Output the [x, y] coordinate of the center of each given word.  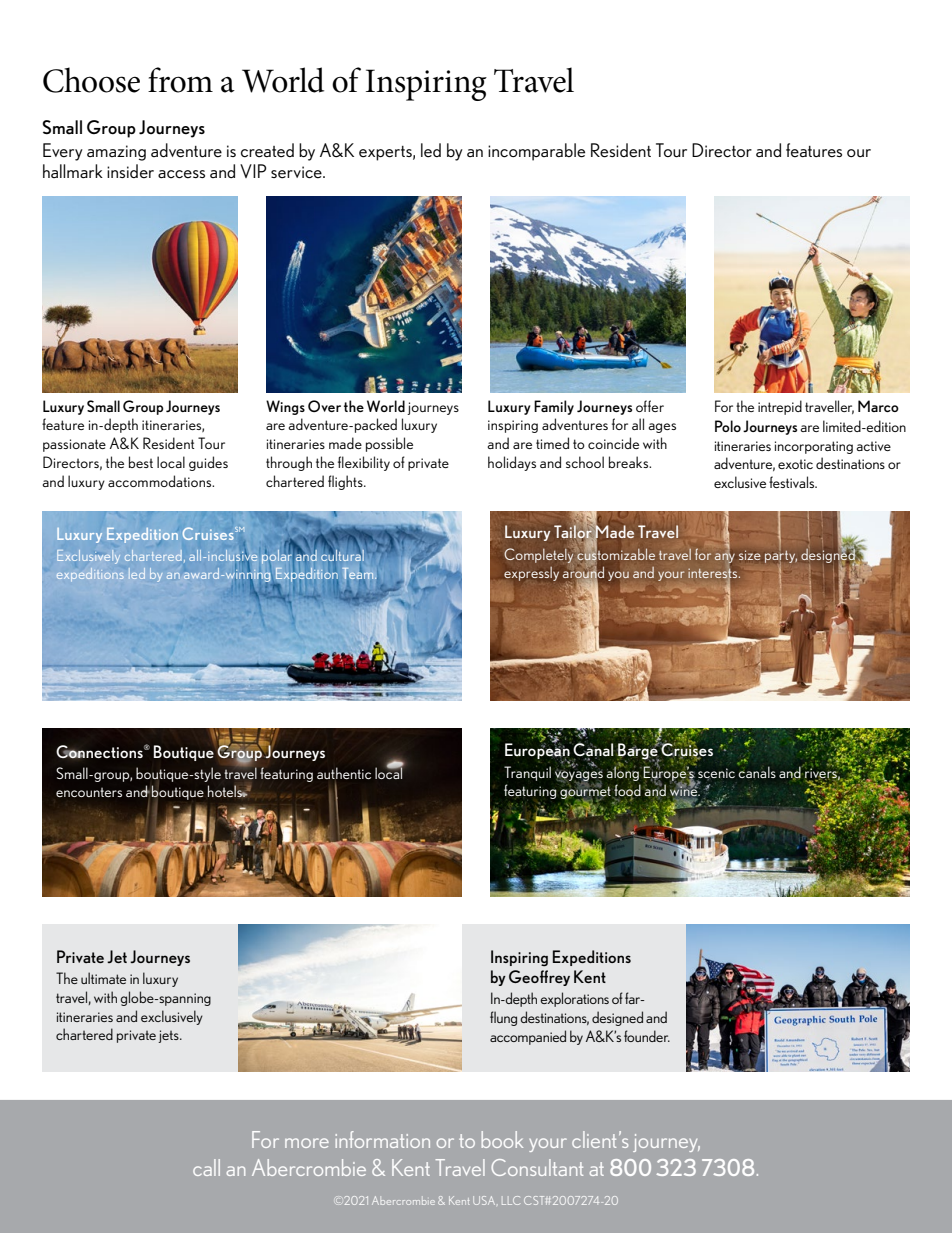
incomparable [536, 152]
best [141, 462]
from [180, 80]
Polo [728, 426]
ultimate [103, 978]
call [206, 1167]
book [502, 1139]
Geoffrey [539, 978]
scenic [716, 774]
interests [714, 574]
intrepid [780, 407]
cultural [342, 554]
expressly [531, 574]
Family [554, 407]
